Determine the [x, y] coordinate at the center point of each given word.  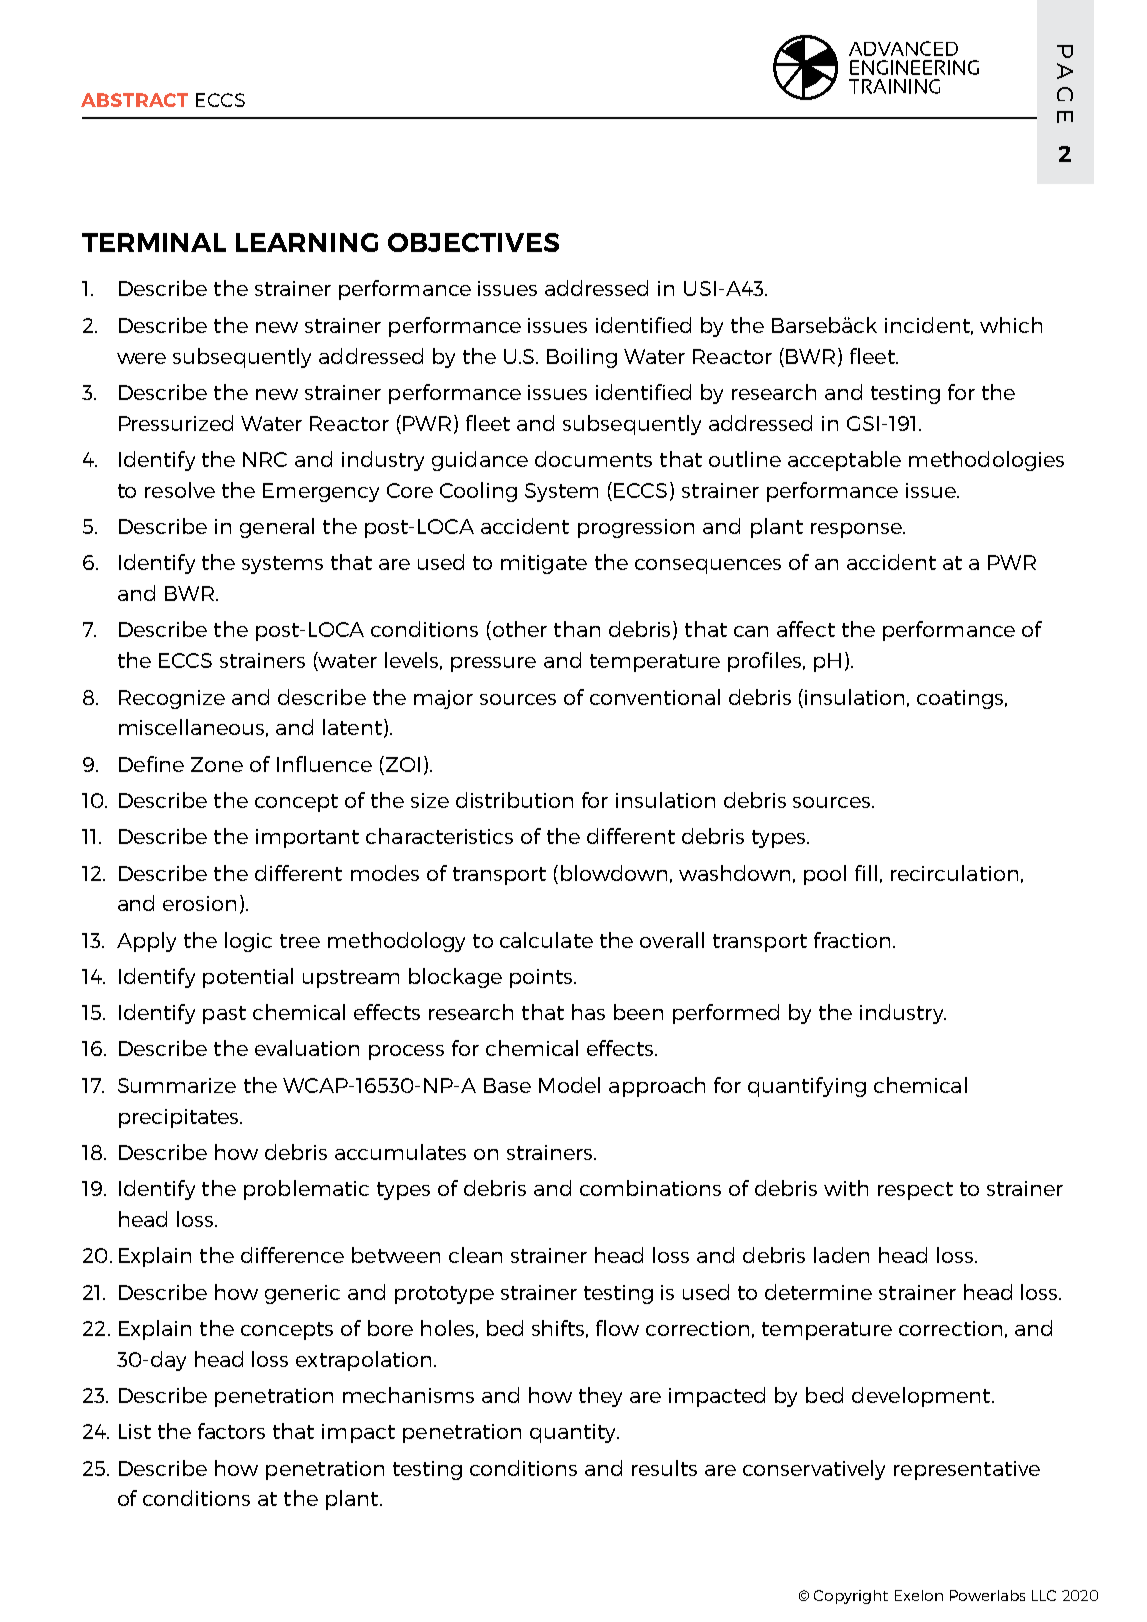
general [277, 528]
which [1011, 325]
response [857, 530]
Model [569, 1085]
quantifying [807, 1087]
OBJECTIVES [473, 242]
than [577, 629]
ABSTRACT [134, 100]
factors [231, 1431]
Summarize [177, 1085]
